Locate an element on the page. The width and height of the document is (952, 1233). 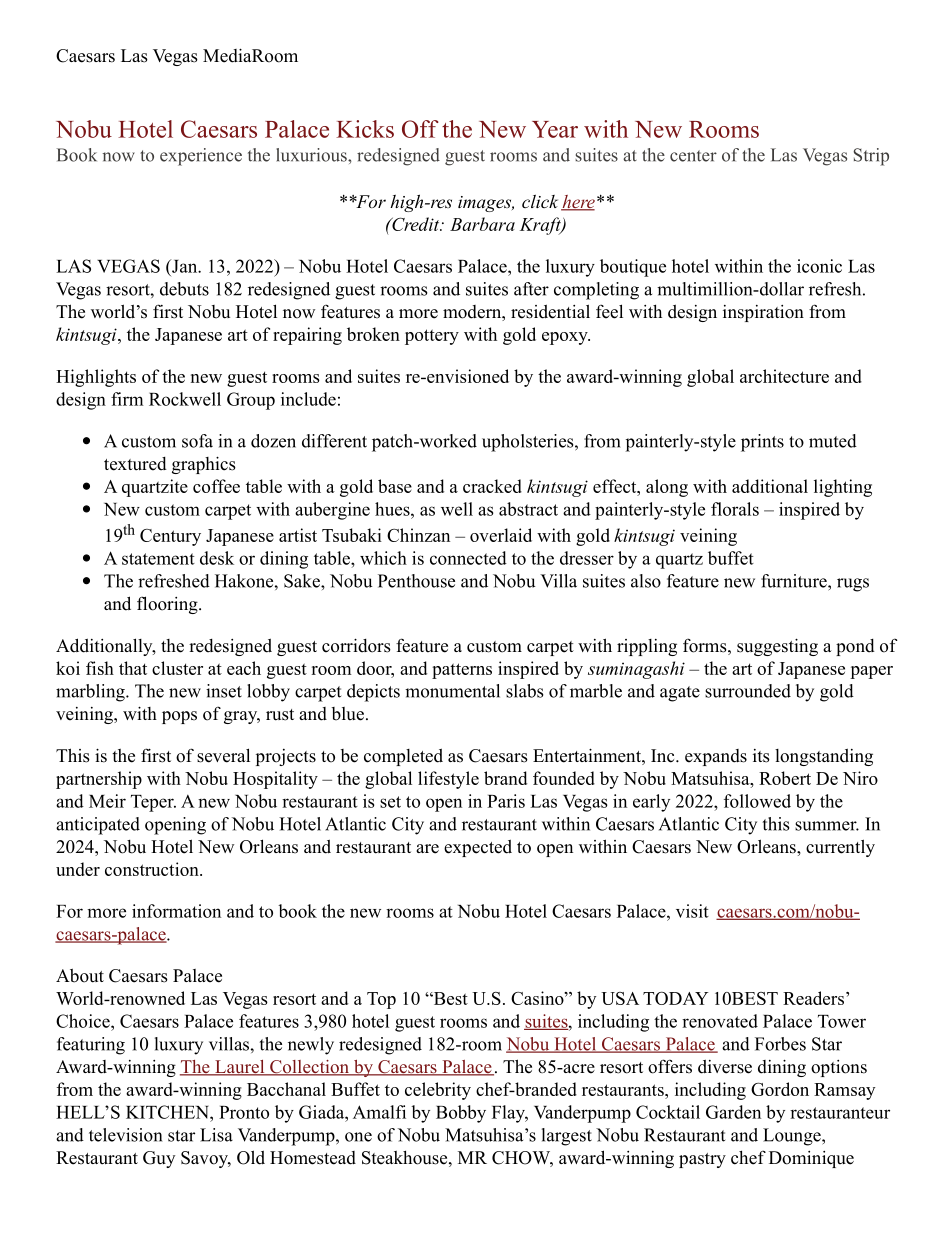
television is located at coordinates (125, 1135).
